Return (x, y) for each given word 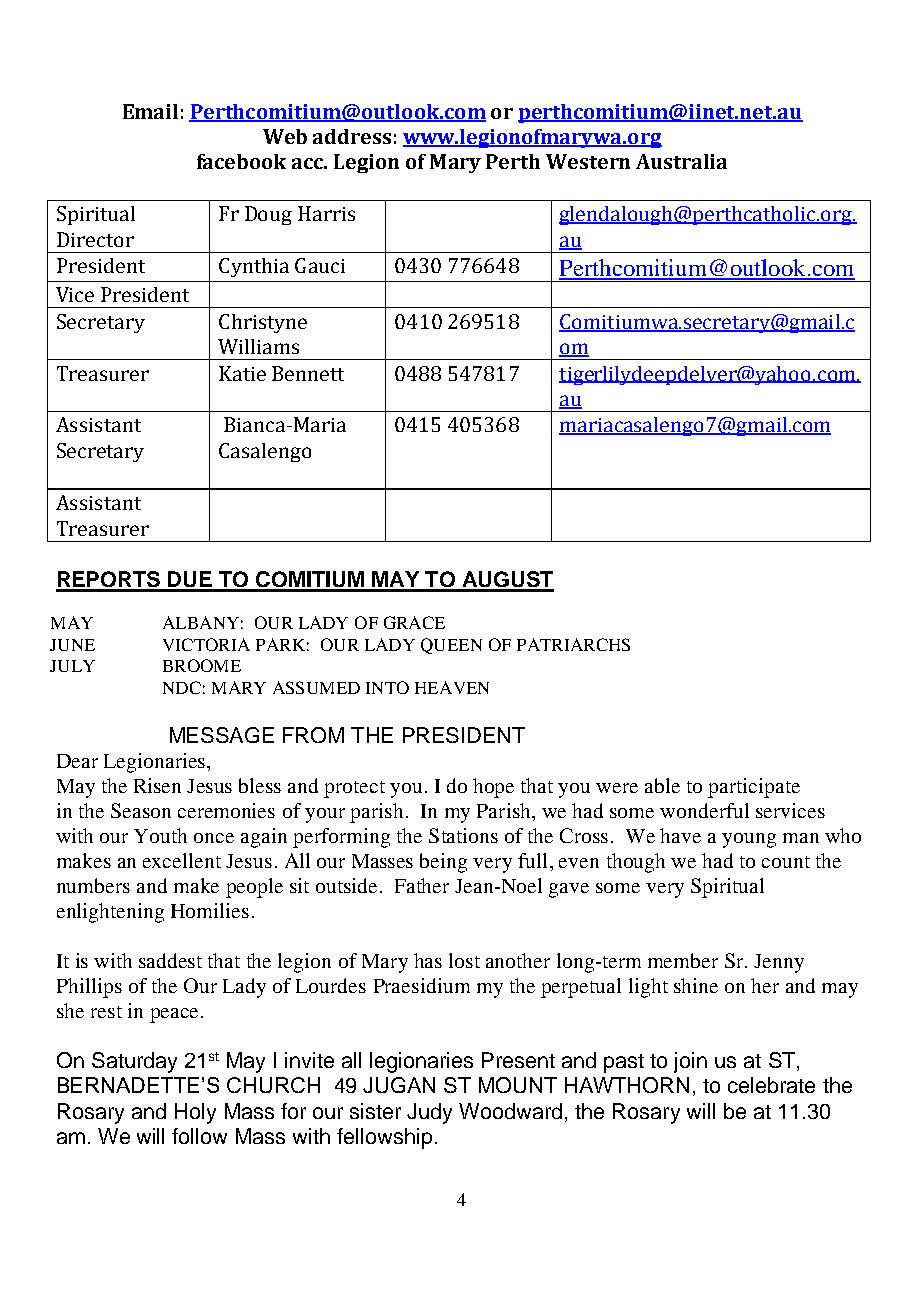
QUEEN (451, 646)
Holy (195, 1113)
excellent (182, 860)
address (352, 136)
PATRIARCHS (573, 644)
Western (588, 161)
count (786, 862)
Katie (242, 373)
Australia (681, 161)
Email (150, 111)
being (443, 863)
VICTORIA (206, 644)
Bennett (308, 373)
